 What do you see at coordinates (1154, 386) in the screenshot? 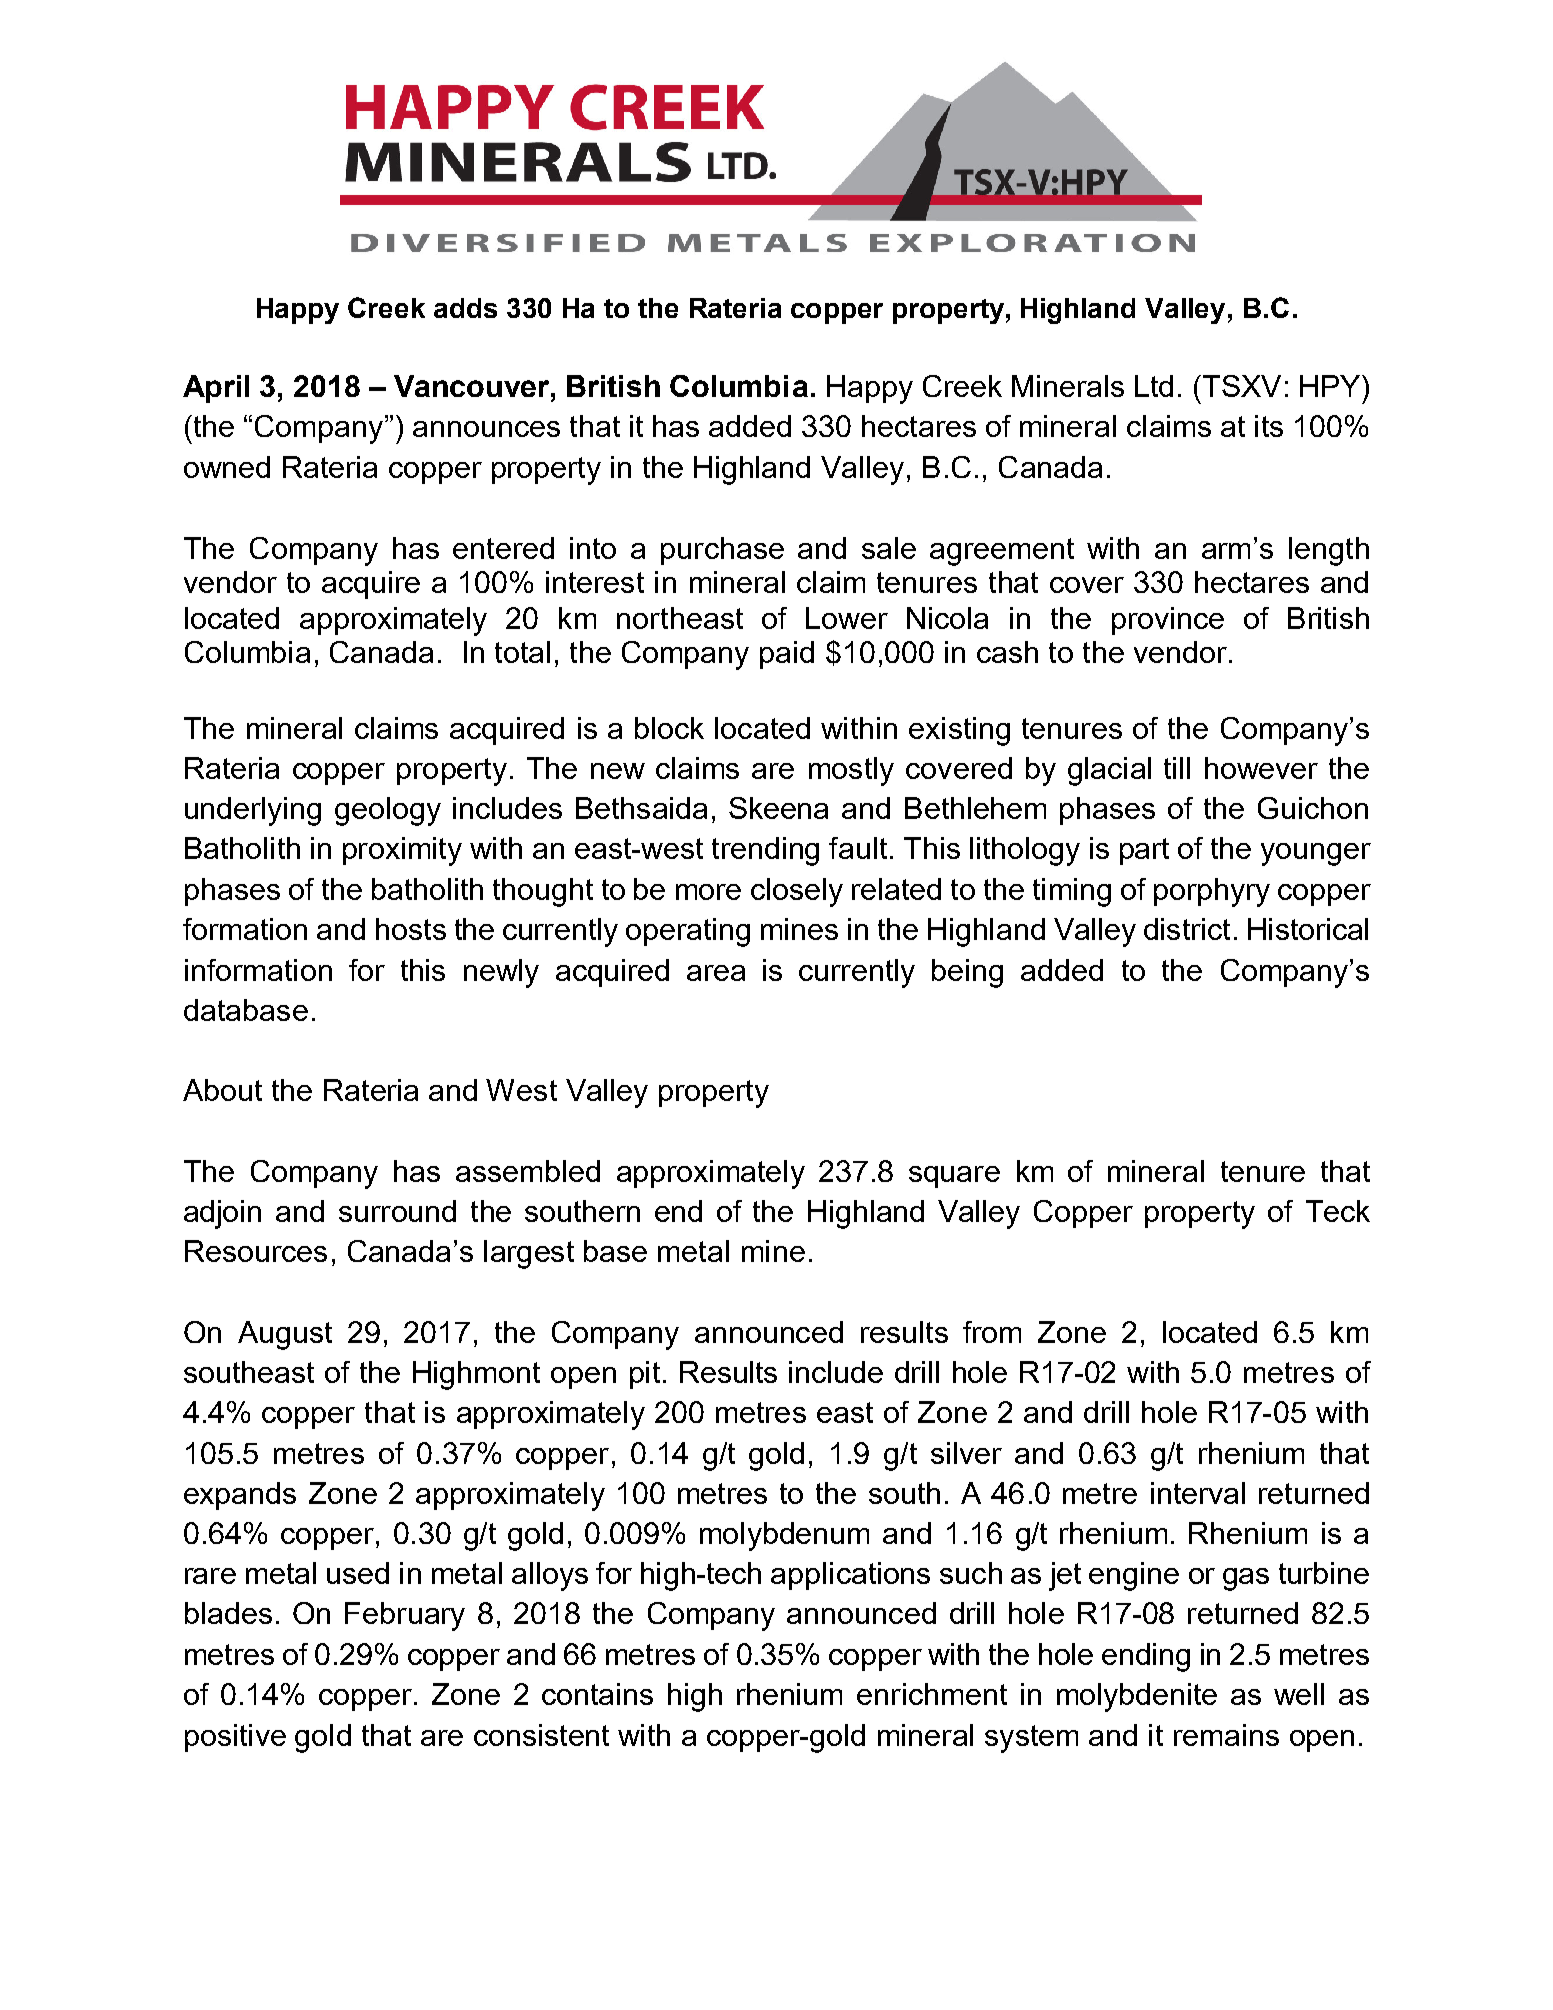
I see `Ltd` at bounding box center [1154, 386].
